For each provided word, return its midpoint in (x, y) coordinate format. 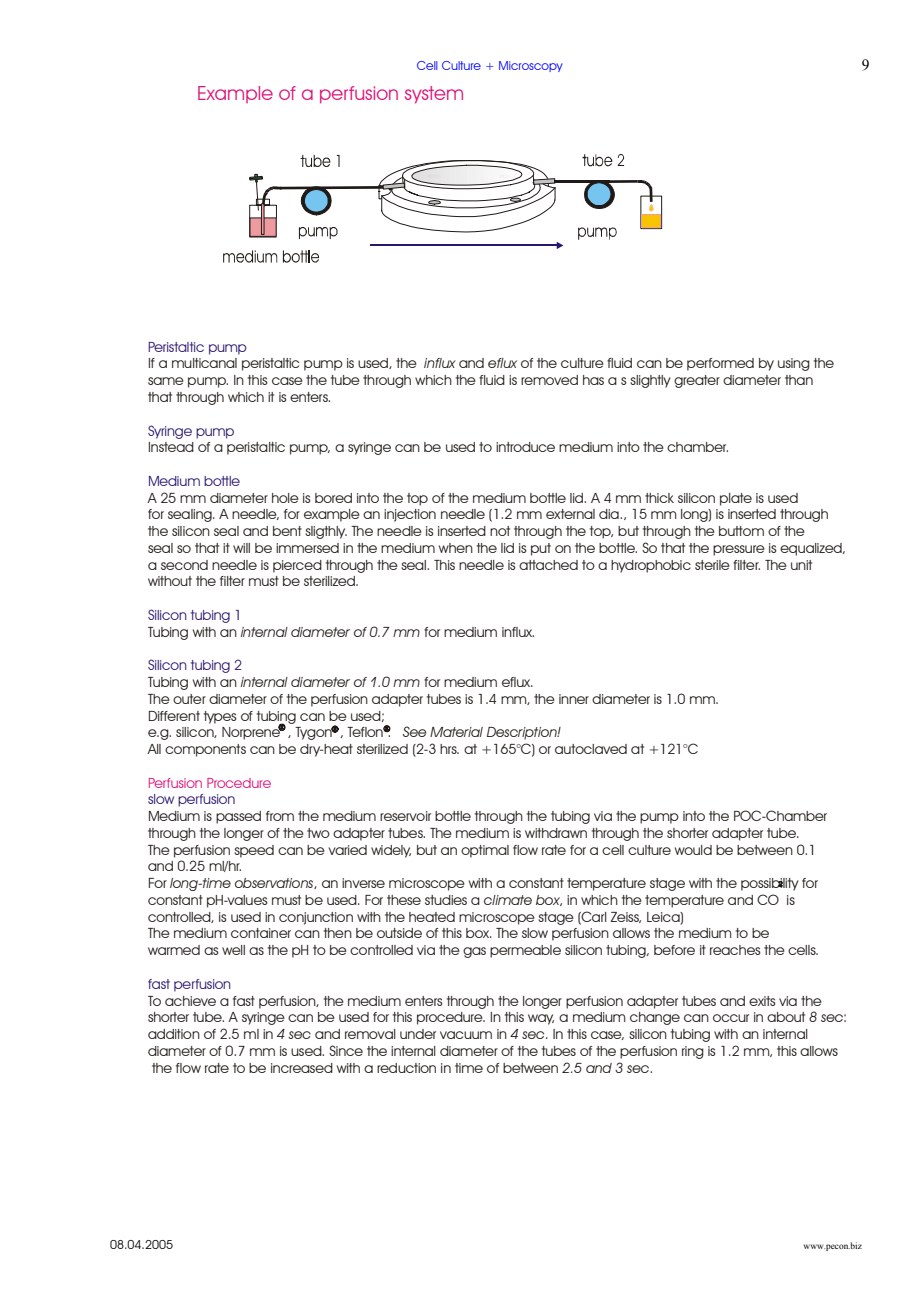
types (220, 717)
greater (697, 381)
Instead (171, 447)
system (434, 94)
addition (174, 1034)
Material (456, 732)
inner (574, 699)
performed (720, 364)
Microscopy (531, 66)
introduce (525, 447)
